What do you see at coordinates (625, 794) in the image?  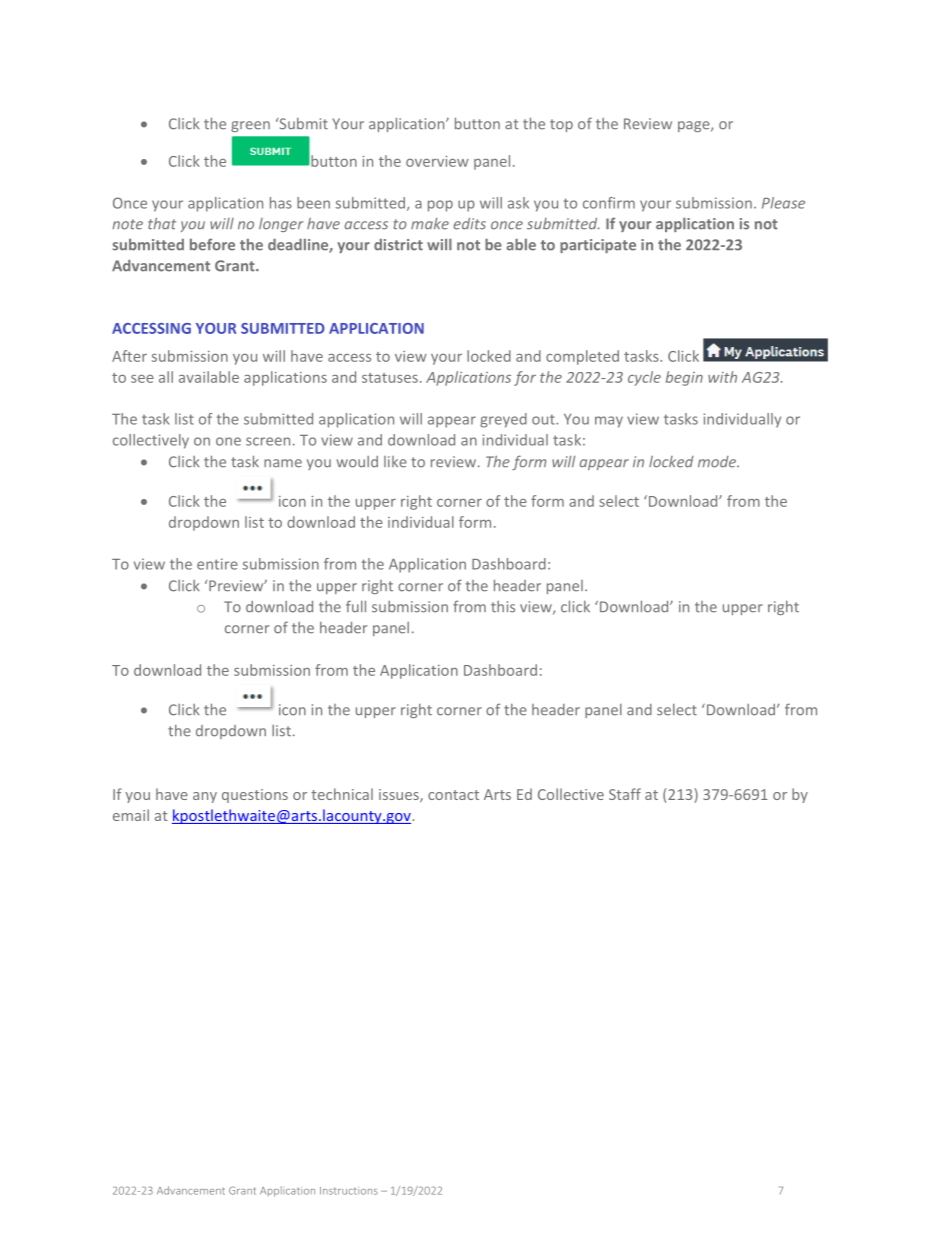 I see `Staff` at bounding box center [625, 794].
